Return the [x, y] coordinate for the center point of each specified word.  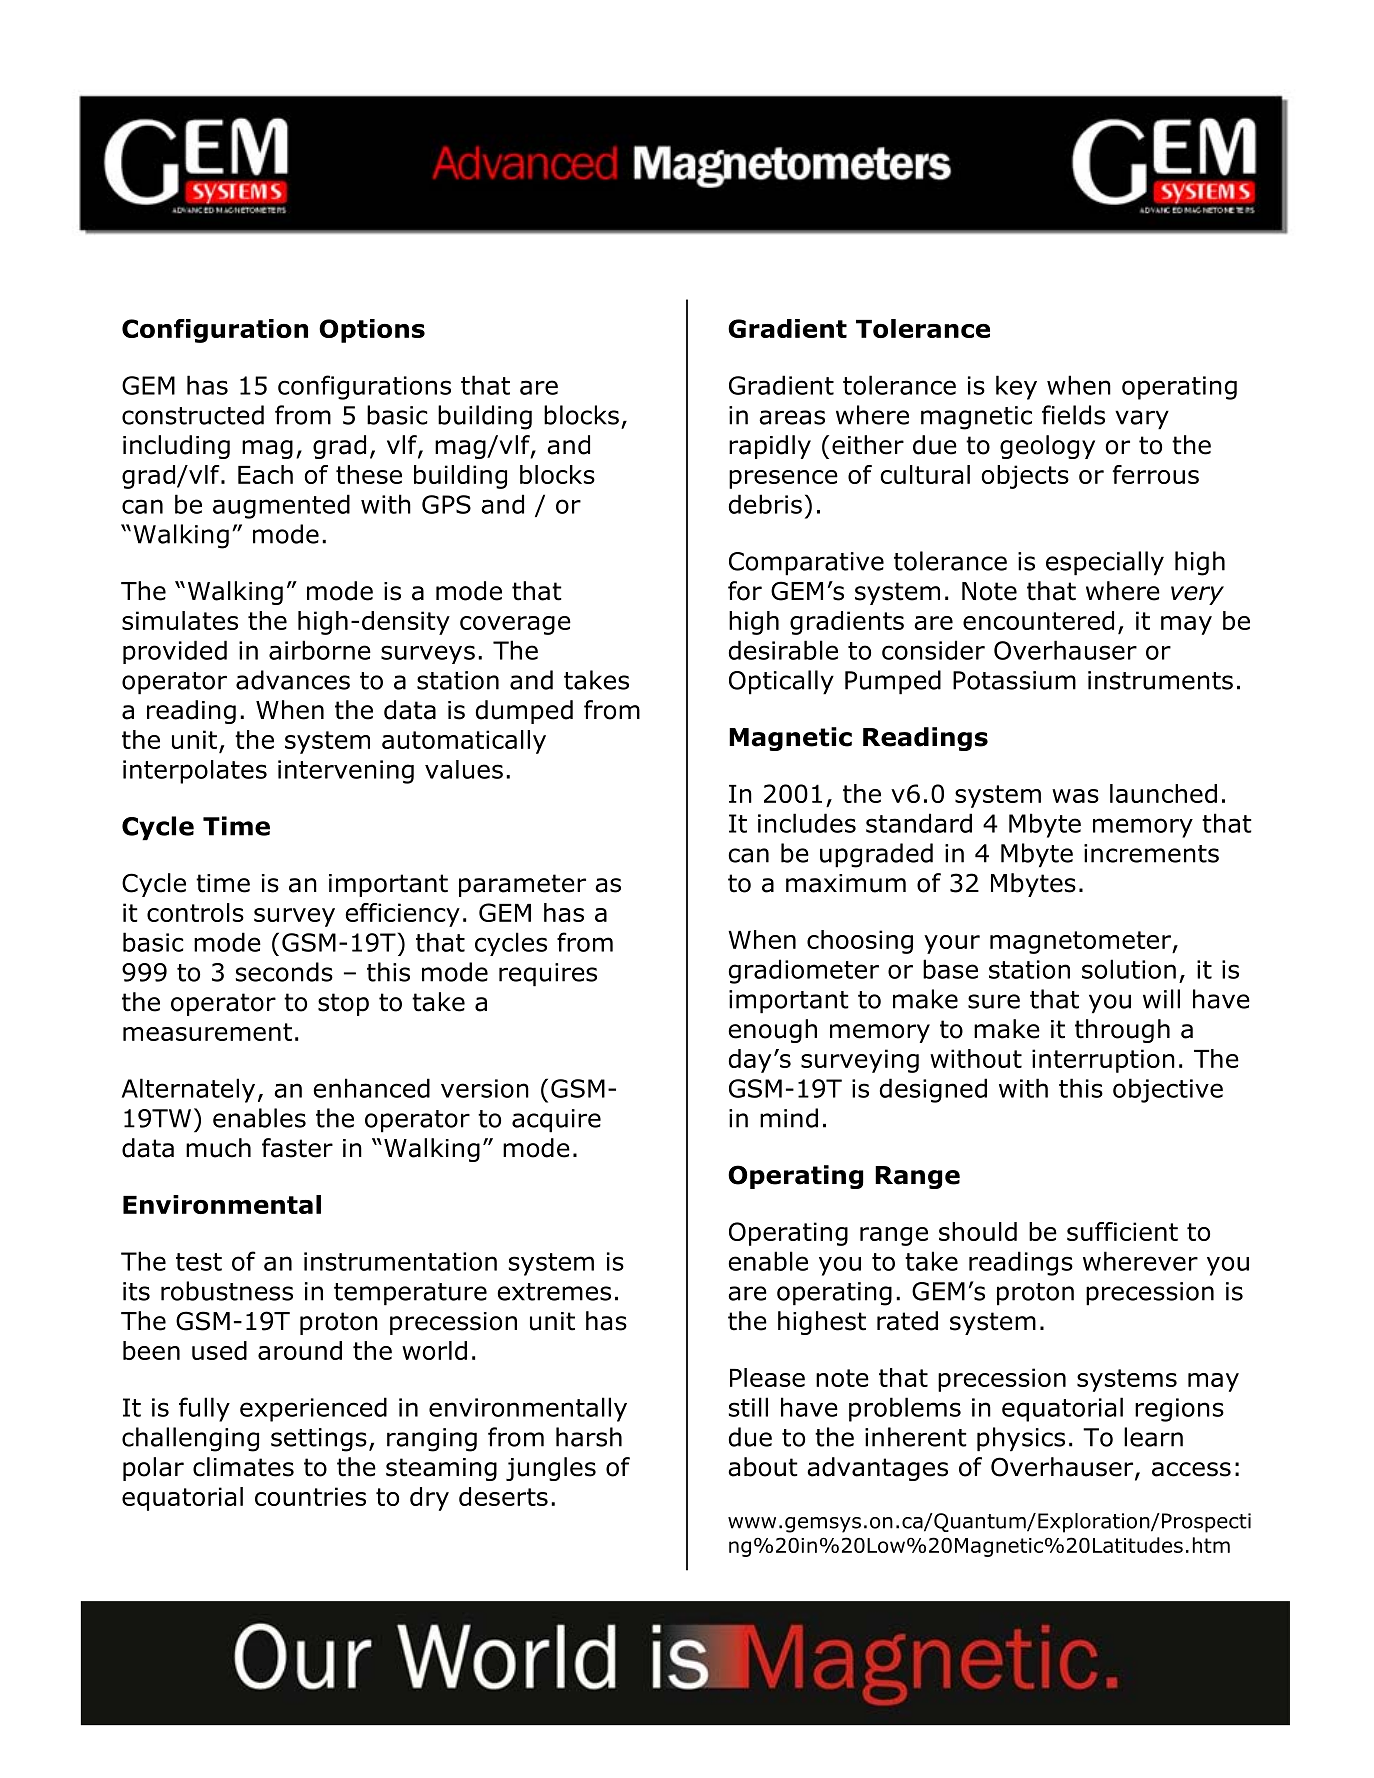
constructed [193, 415]
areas [792, 417]
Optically [781, 682]
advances [293, 680]
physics [1021, 1439]
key [1016, 387]
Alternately [188, 1090]
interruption [1103, 1061]
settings [319, 1440]
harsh [589, 1437]
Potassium [1014, 680]
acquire [556, 1121]
